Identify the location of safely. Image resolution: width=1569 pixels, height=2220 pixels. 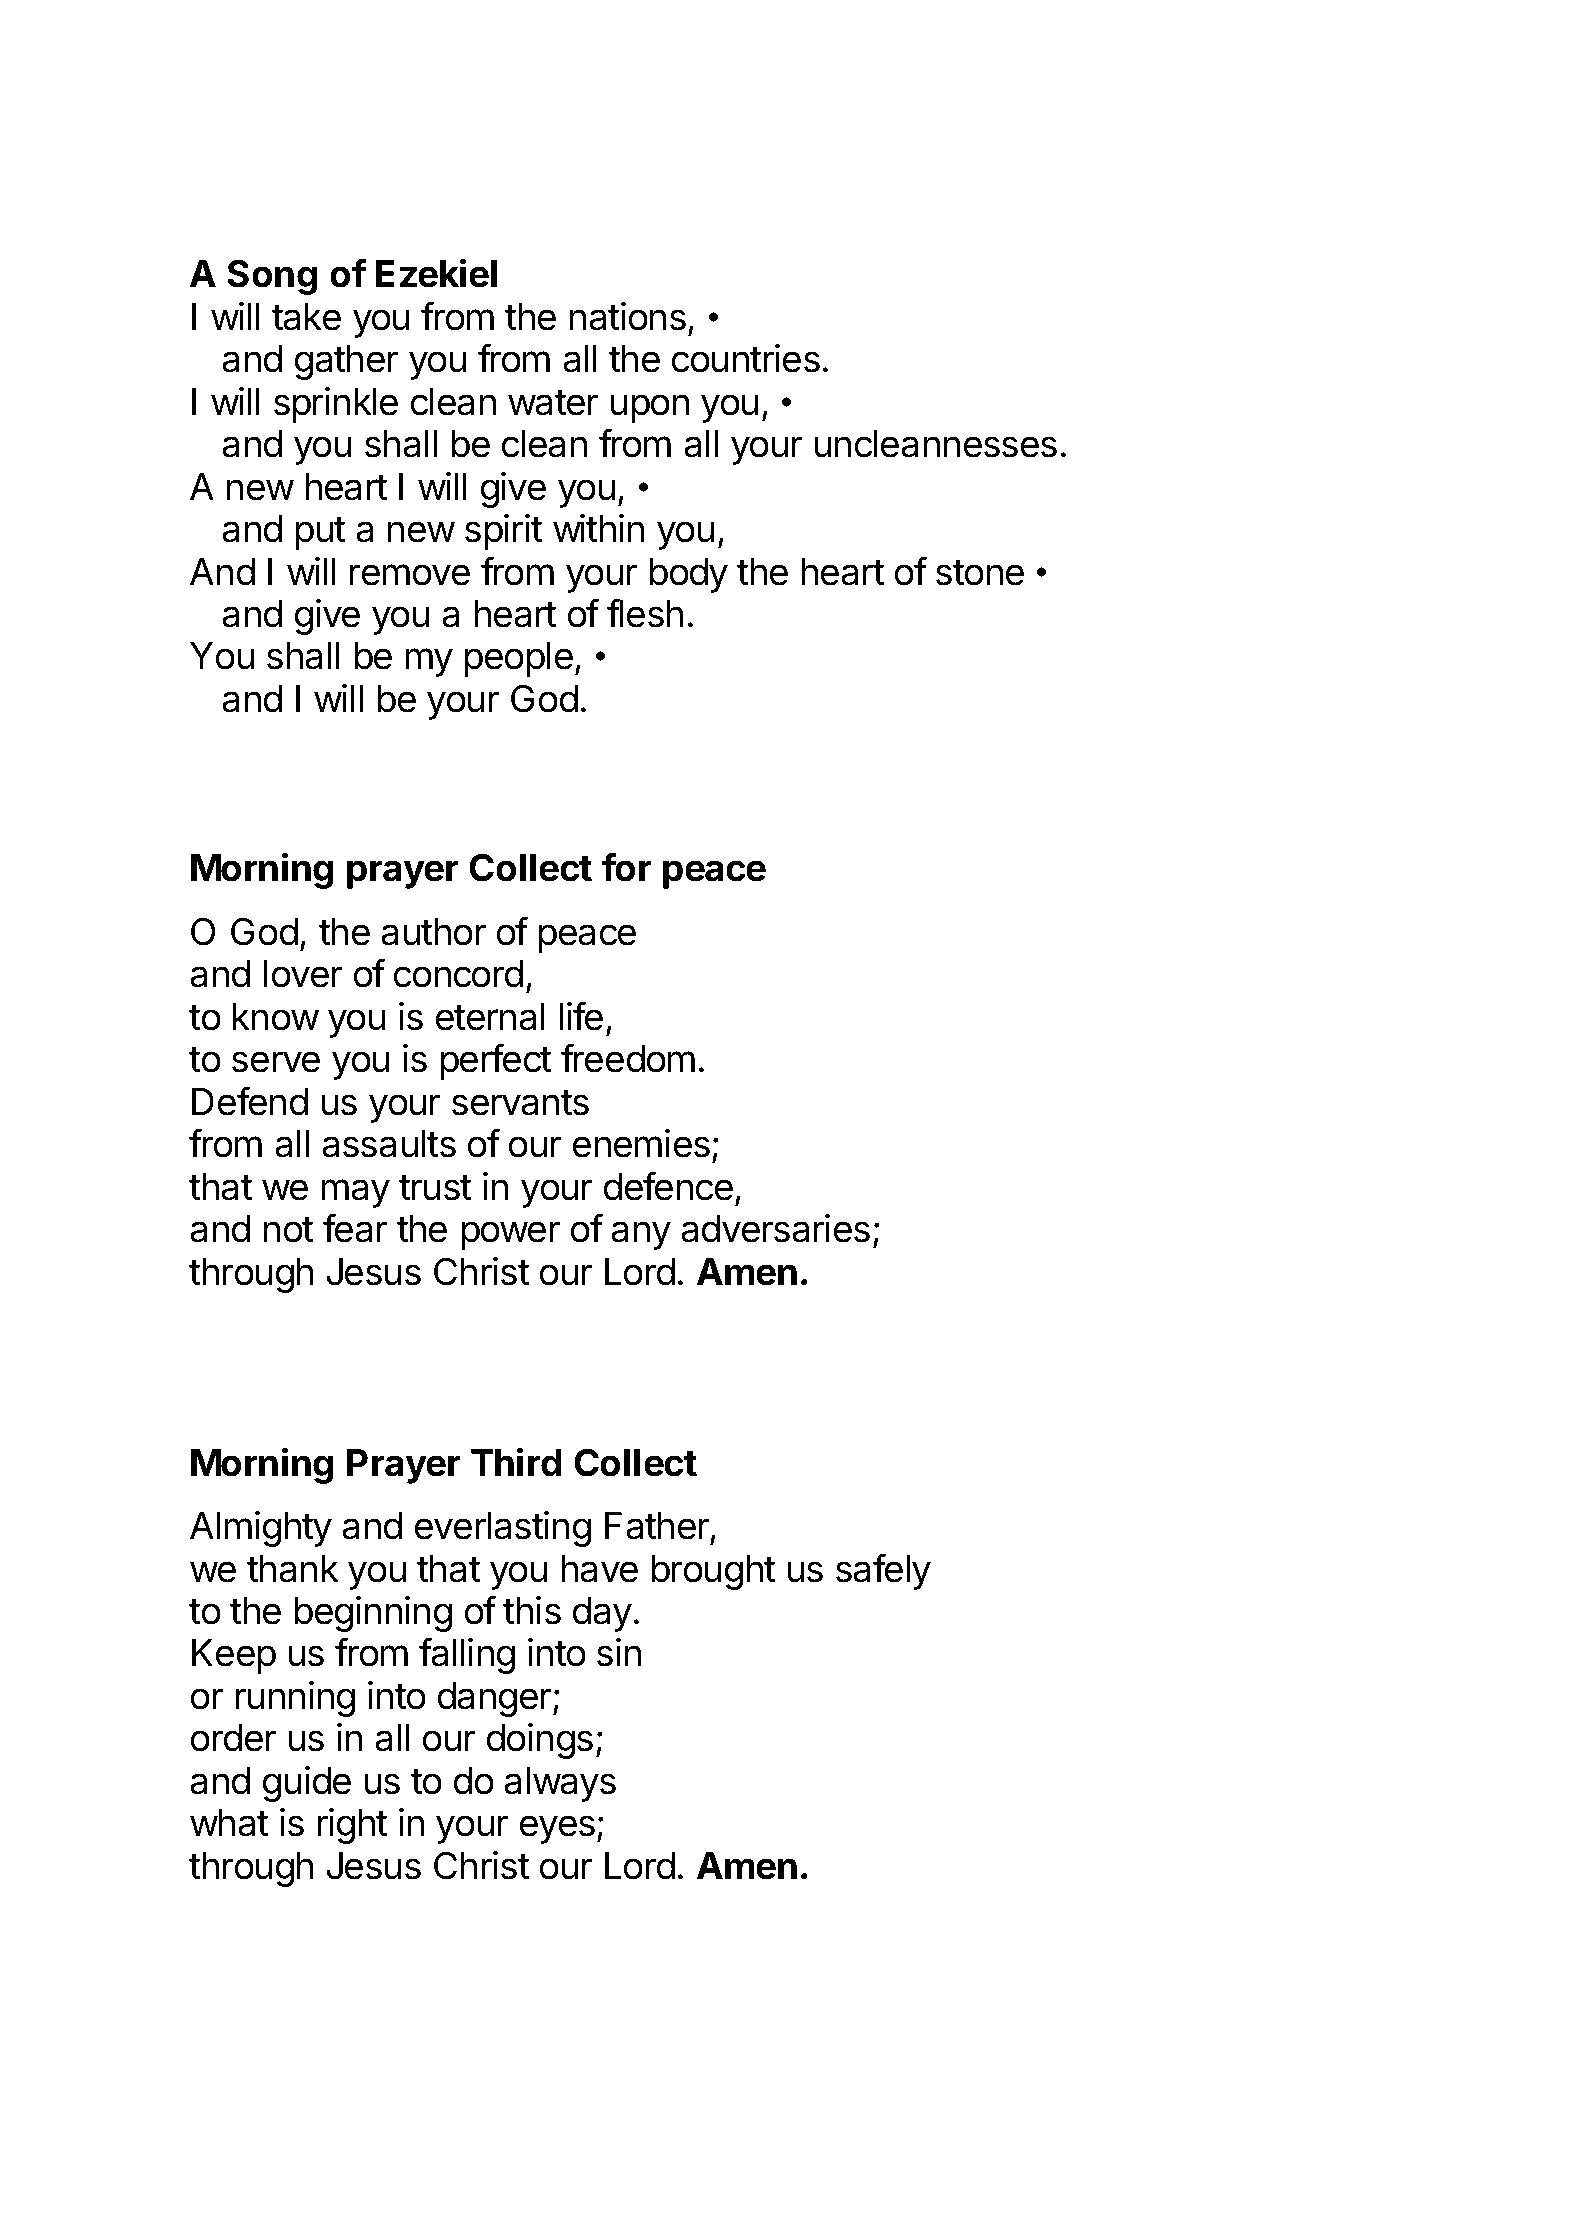
(883, 1572).
